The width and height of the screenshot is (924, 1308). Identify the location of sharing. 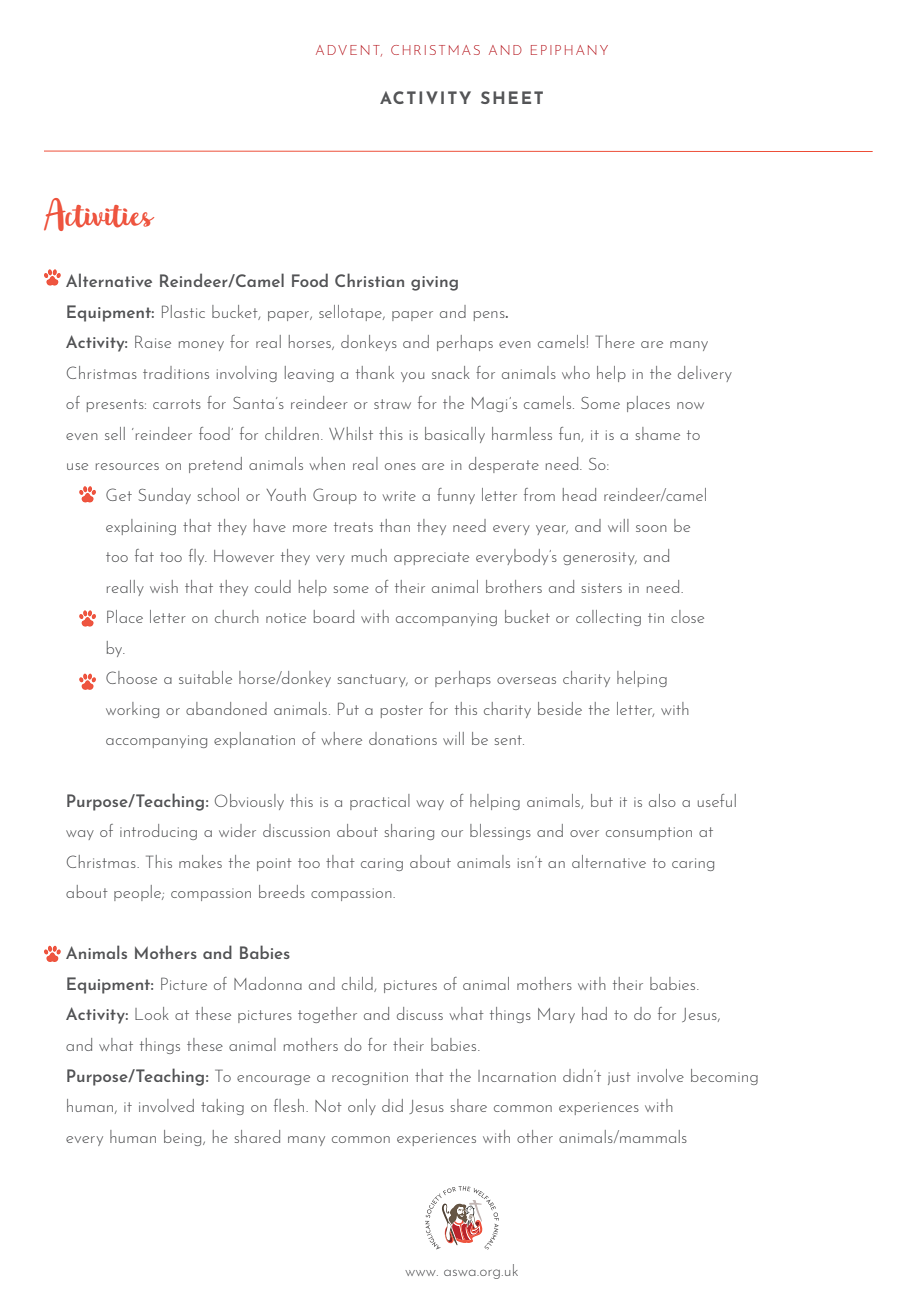
(409, 832).
